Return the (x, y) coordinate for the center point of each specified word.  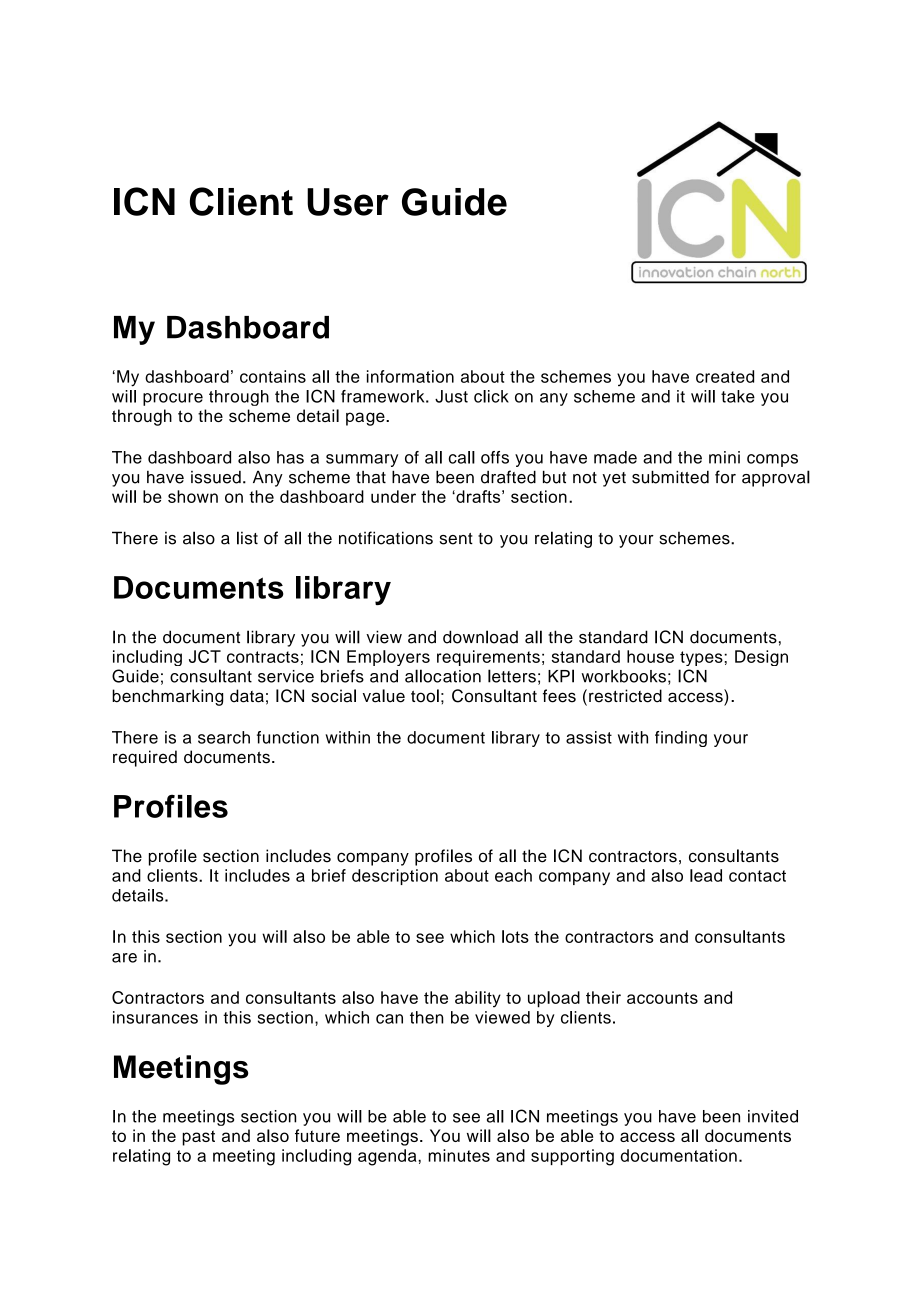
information (410, 376)
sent (456, 539)
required (145, 758)
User (348, 202)
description (395, 877)
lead (706, 875)
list (247, 538)
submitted (670, 477)
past (198, 1138)
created (725, 376)
